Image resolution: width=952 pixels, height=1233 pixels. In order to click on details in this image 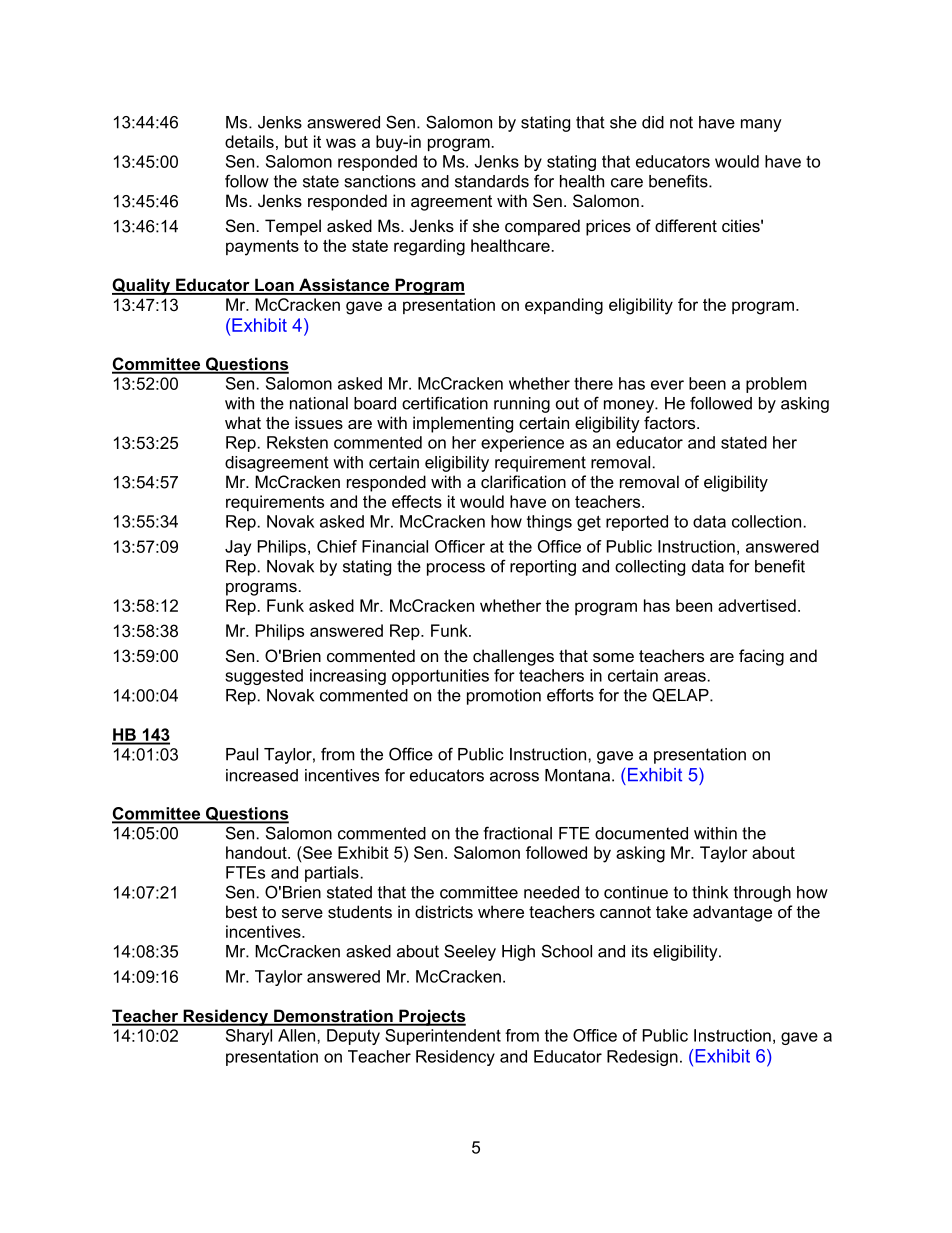, I will do `click(249, 141)`.
